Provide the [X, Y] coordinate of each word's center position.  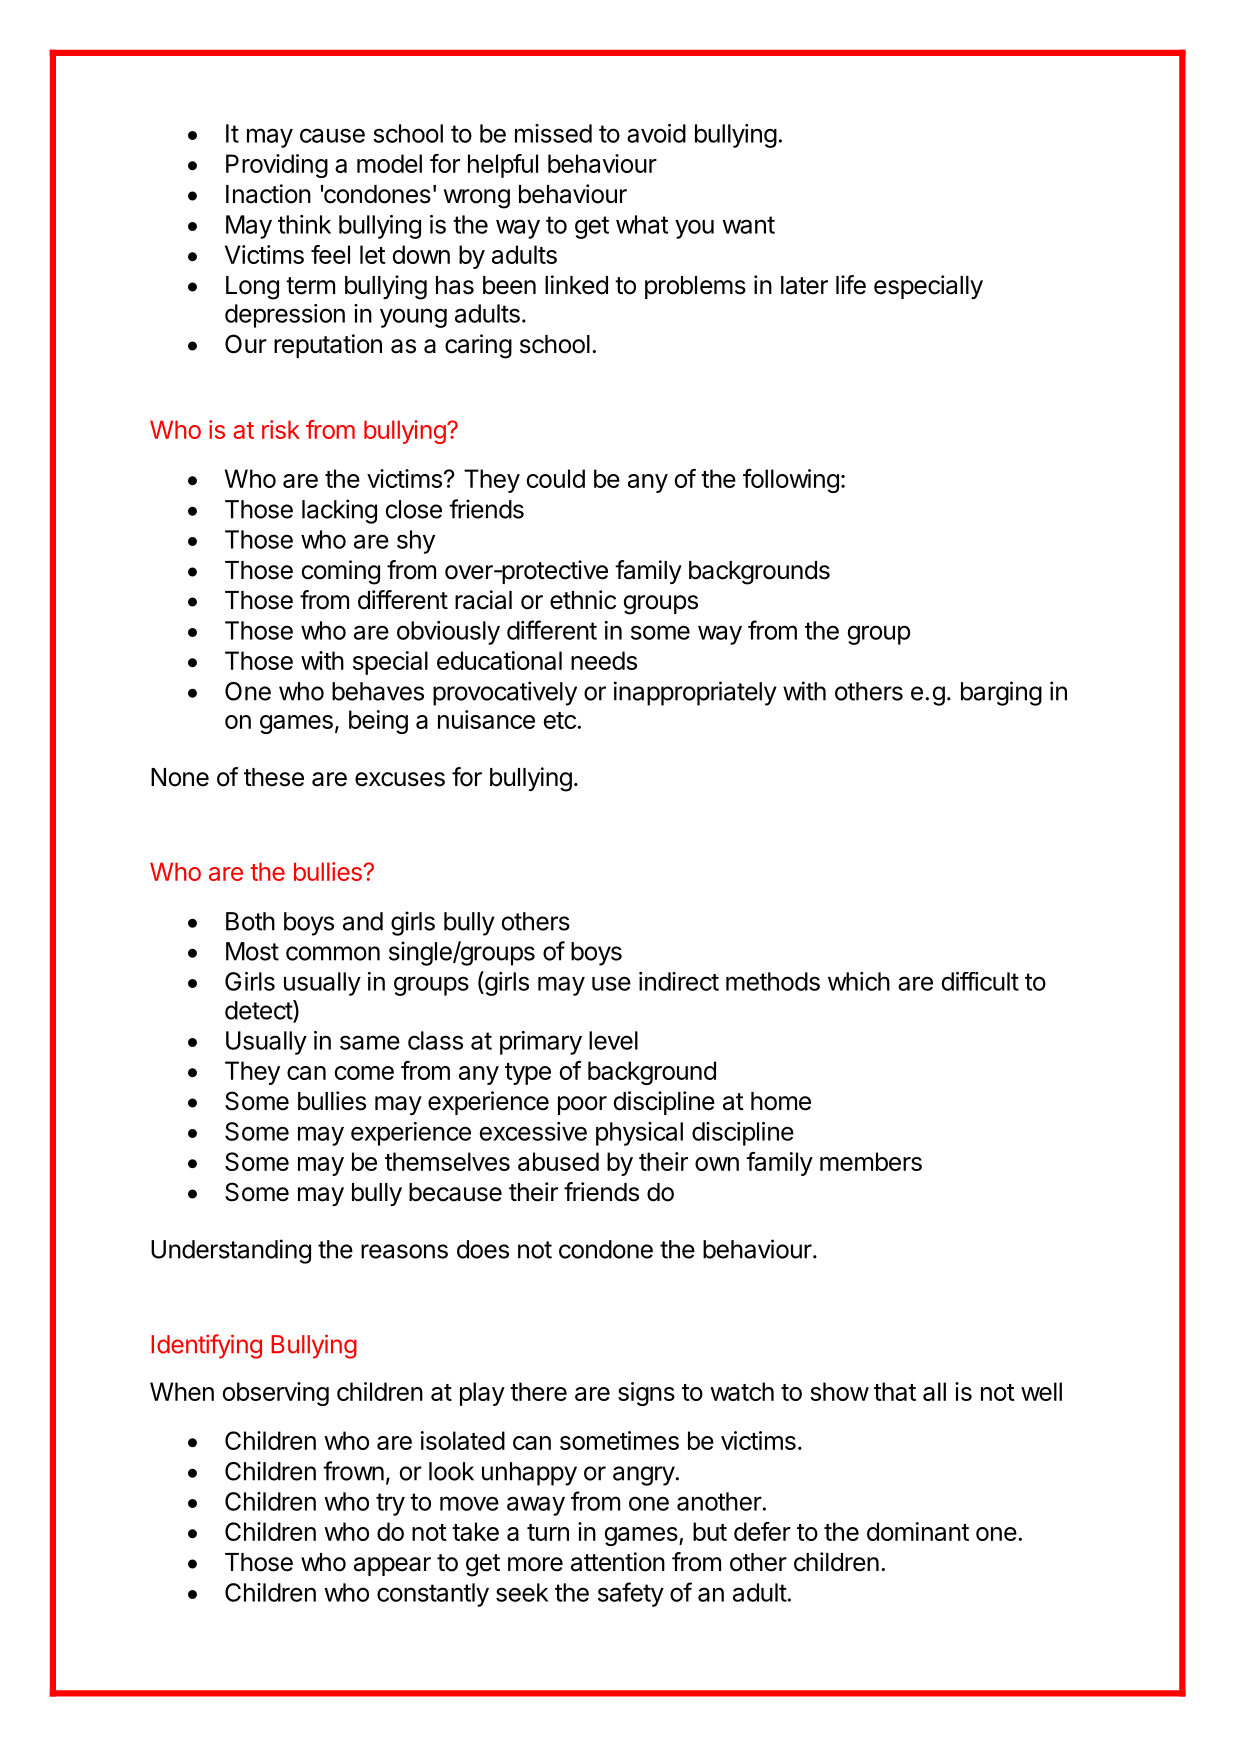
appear [392, 1566]
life [851, 285]
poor [582, 1105]
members [871, 1161]
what [642, 224]
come [364, 1073]
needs [604, 660]
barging [1001, 693]
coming [341, 572]
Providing [277, 166]
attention [618, 1562]
